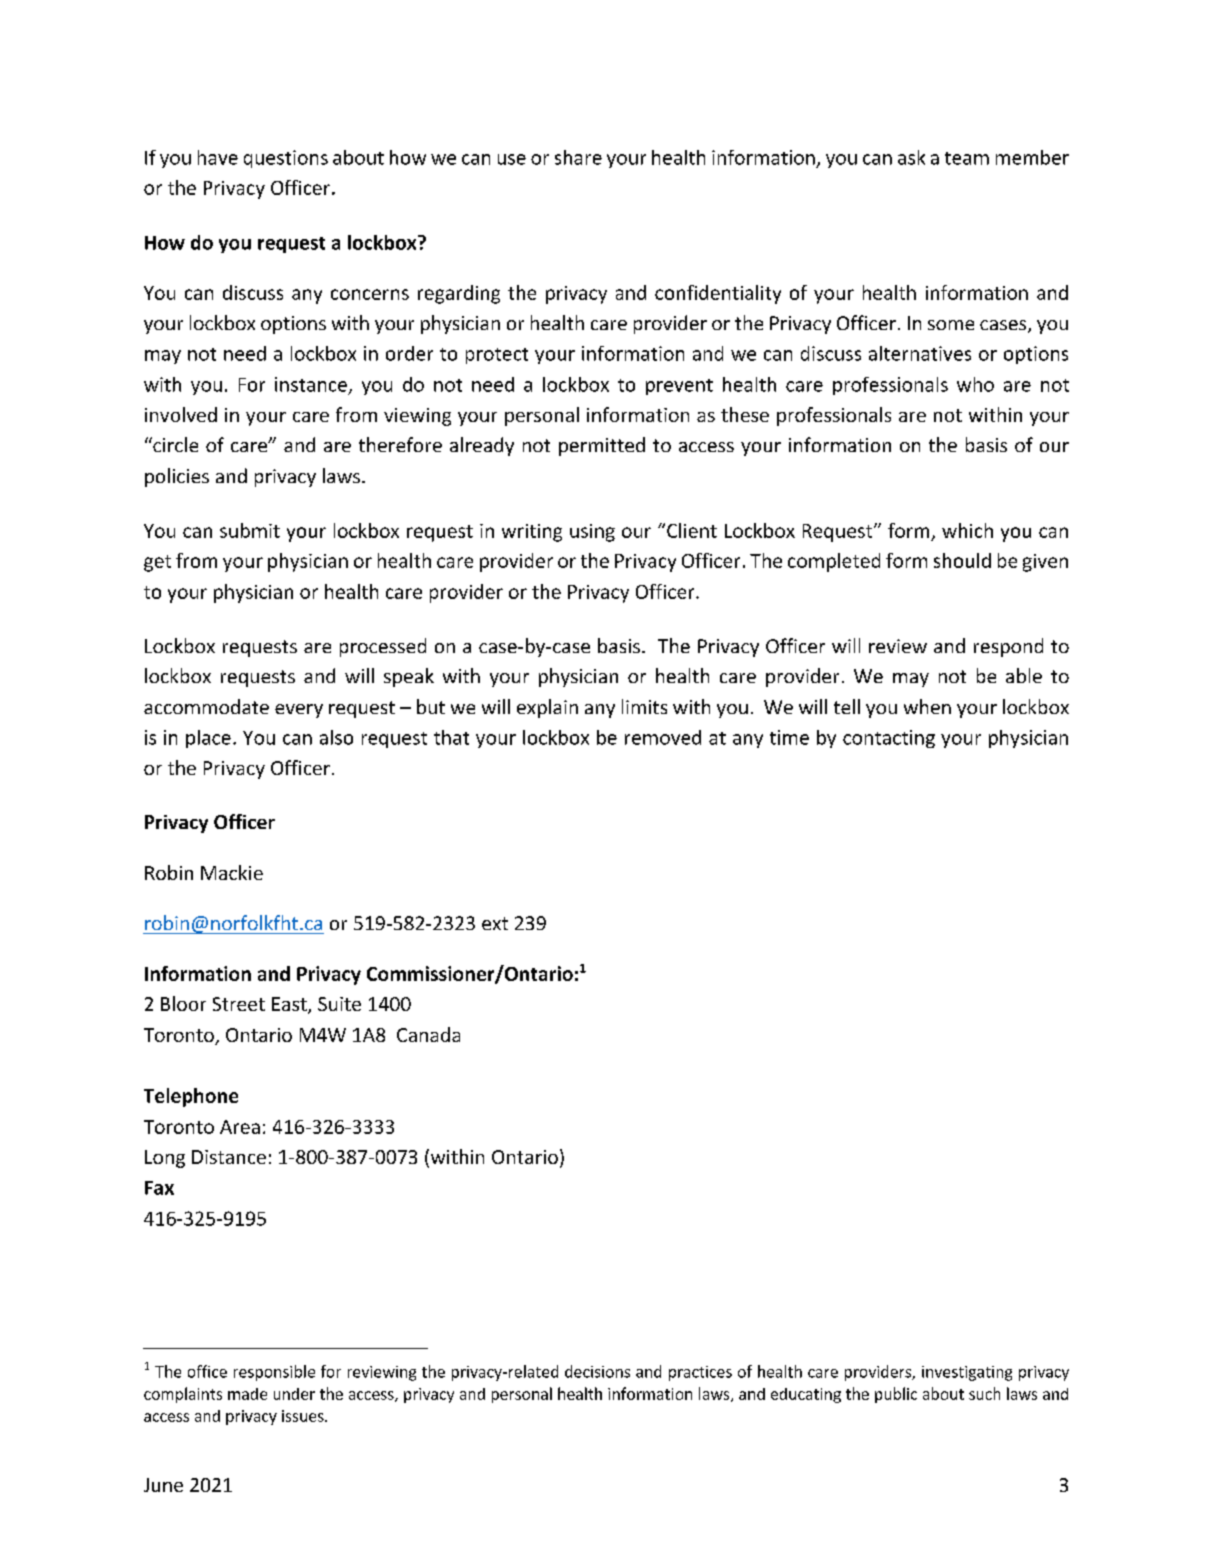 Image resolution: width=1211 pixels, height=1568 pixels. Describe the element at coordinates (250, 530) in the image. I see `submit` at that location.
